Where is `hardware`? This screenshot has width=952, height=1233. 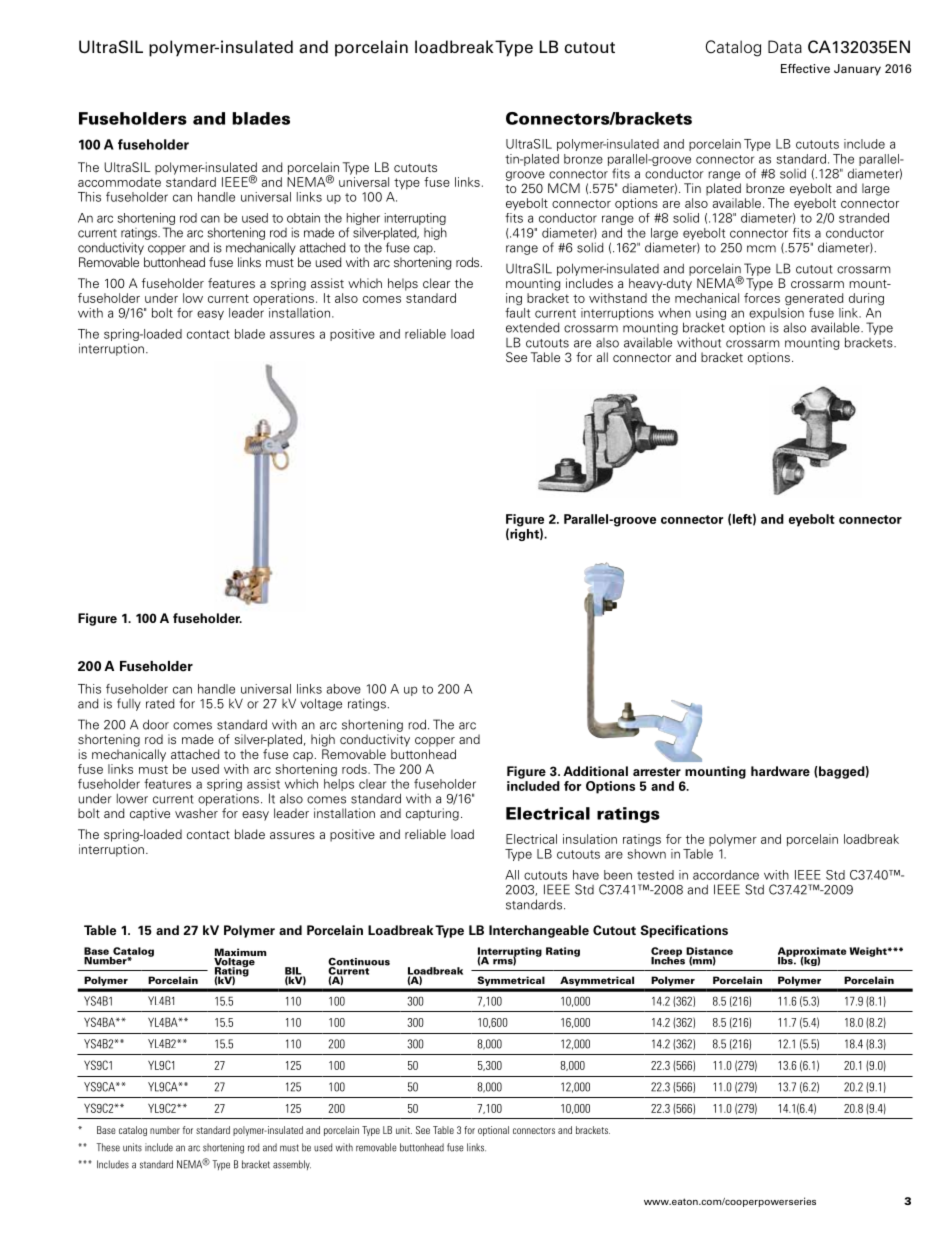 hardware is located at coordinates (780, 771).
